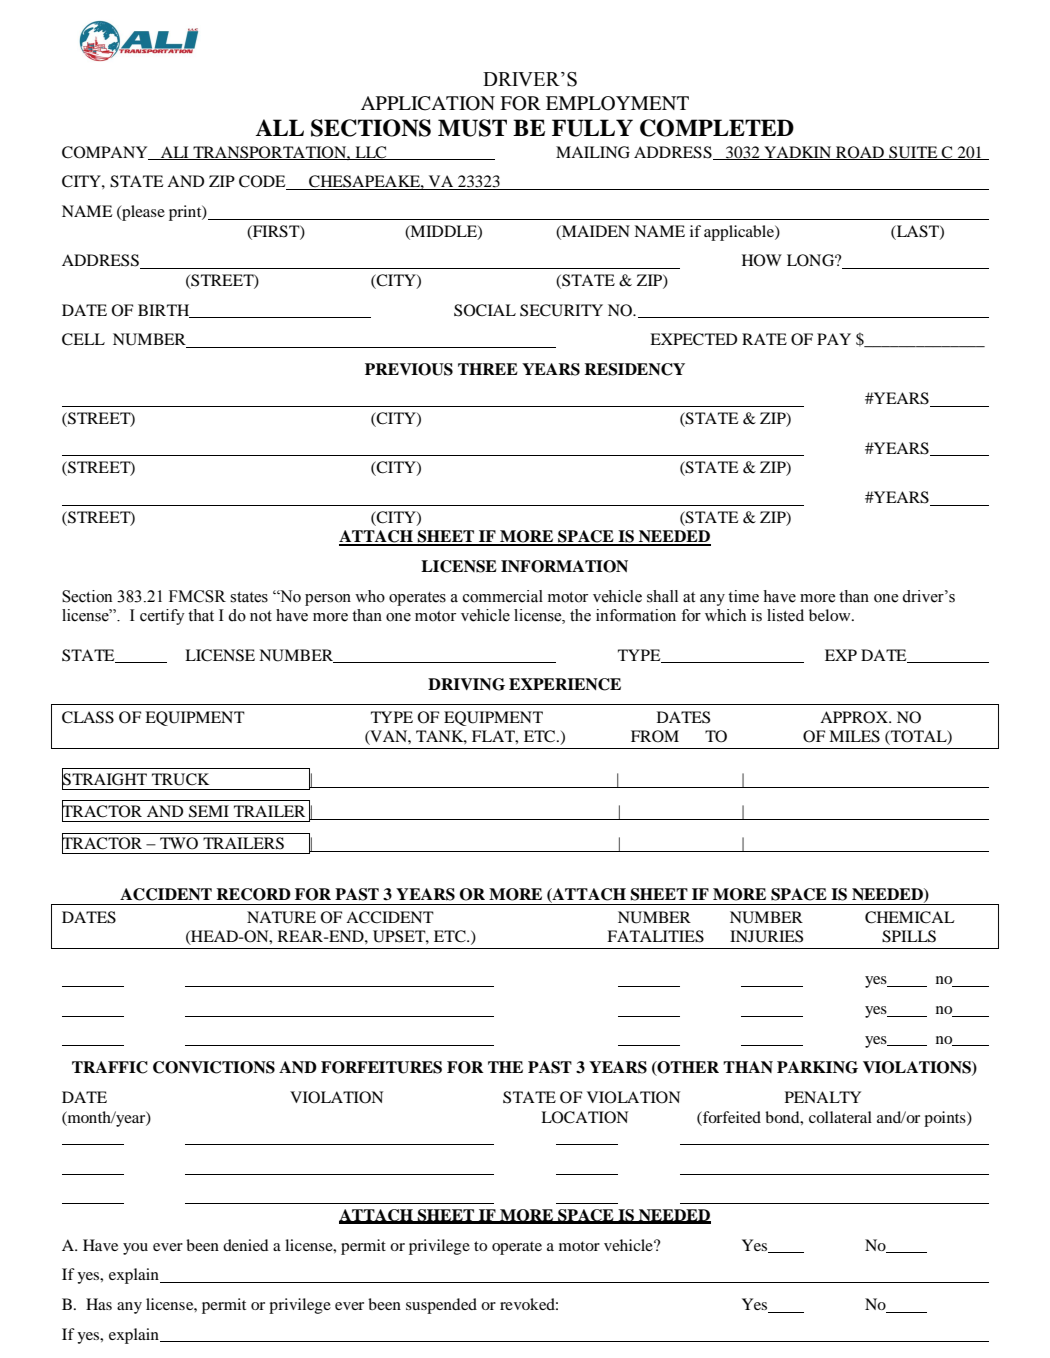 This image has width=1050, height=1358. Describe the element at coordinates (135, 1249) in the image. I see `you` at that location.
